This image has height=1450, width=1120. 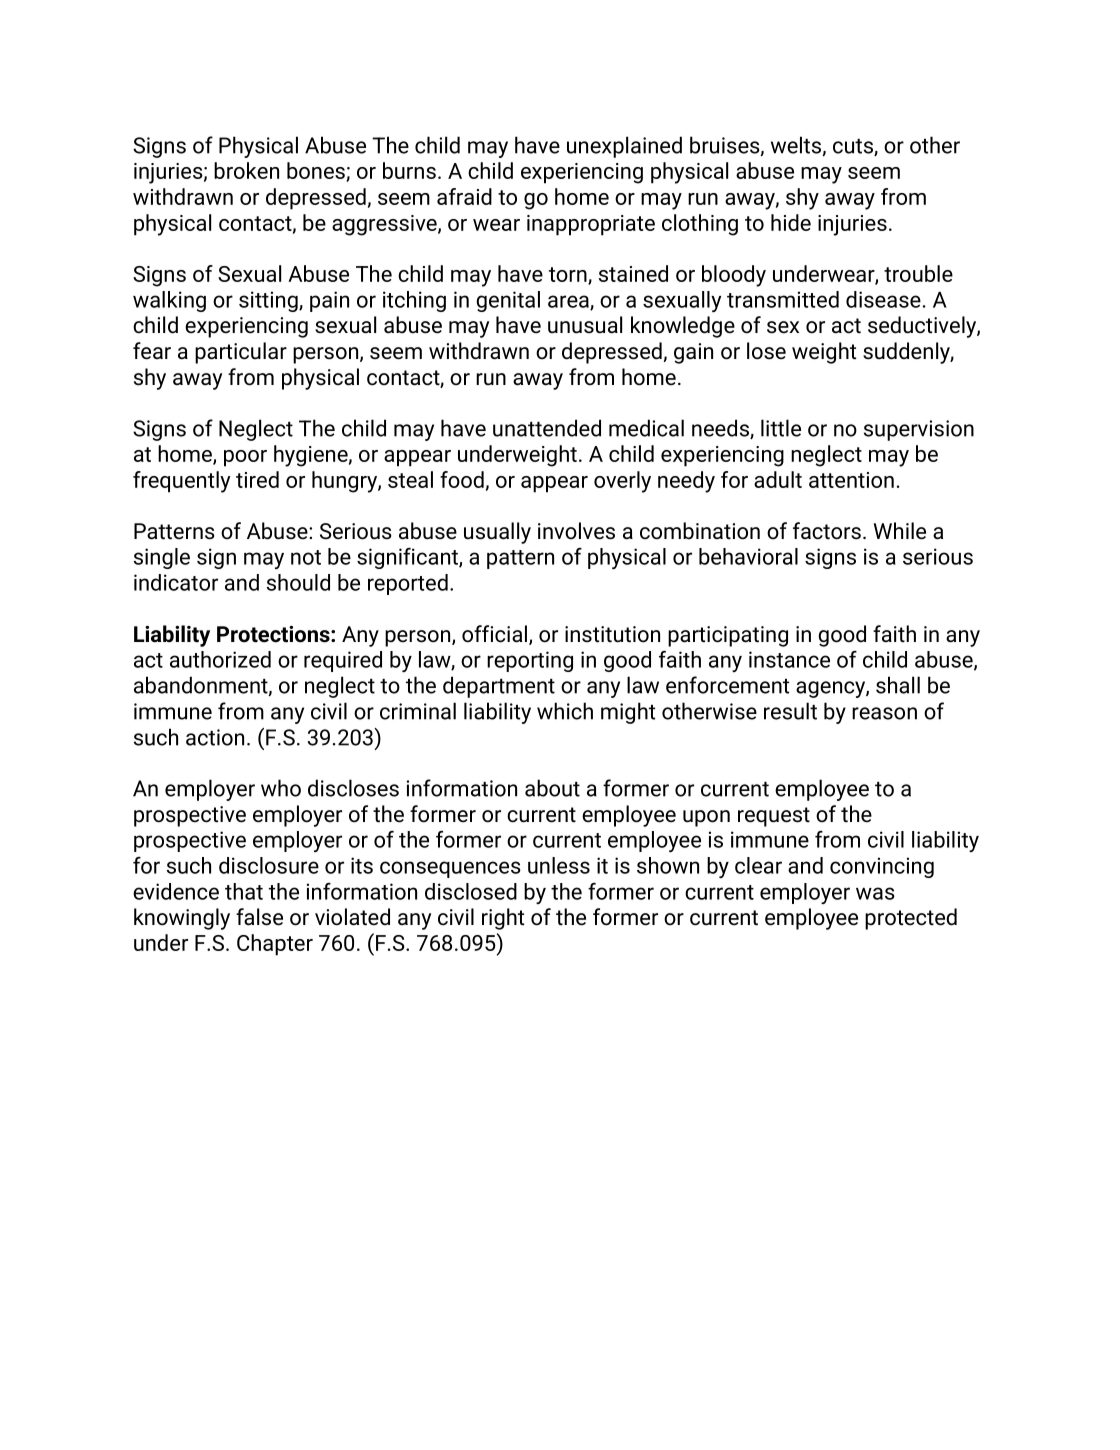 What do you see at coordinates (854, 147) in the image?
I see `cuts` at bounding box center [854, 147].
